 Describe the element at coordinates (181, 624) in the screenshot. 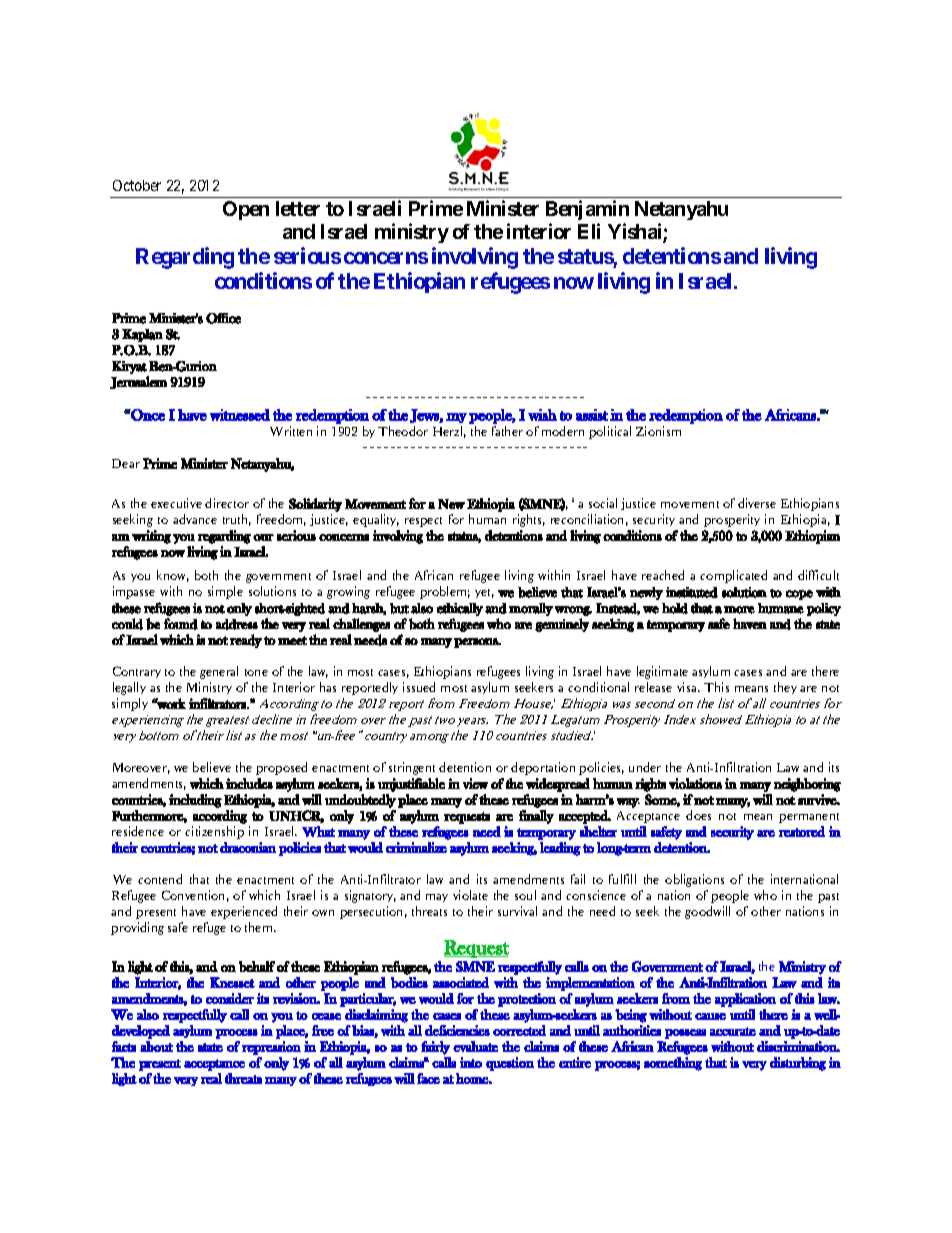

I see `found` at that location.
